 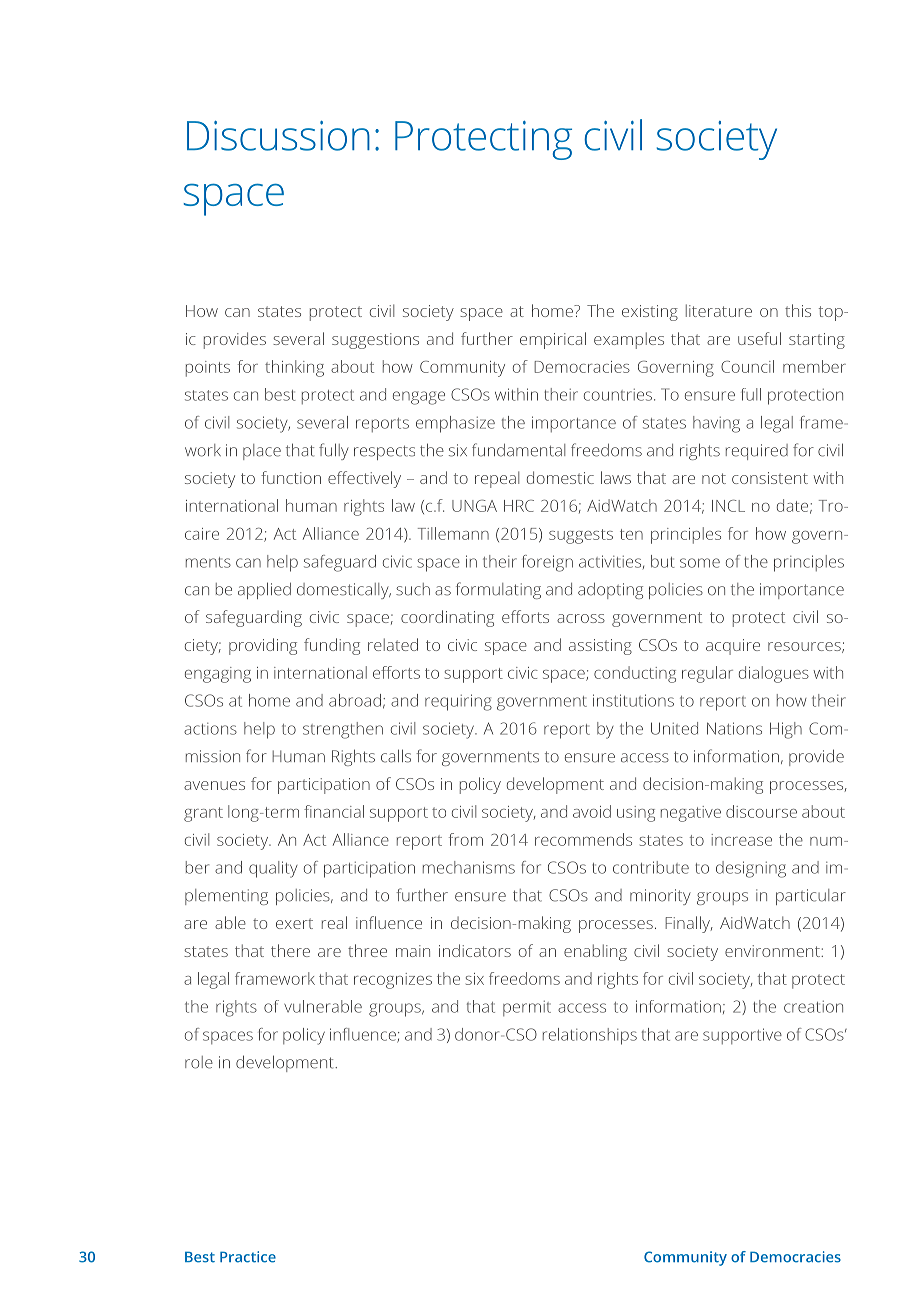 I want to click on Discussion, so click(x=278, y=136).
